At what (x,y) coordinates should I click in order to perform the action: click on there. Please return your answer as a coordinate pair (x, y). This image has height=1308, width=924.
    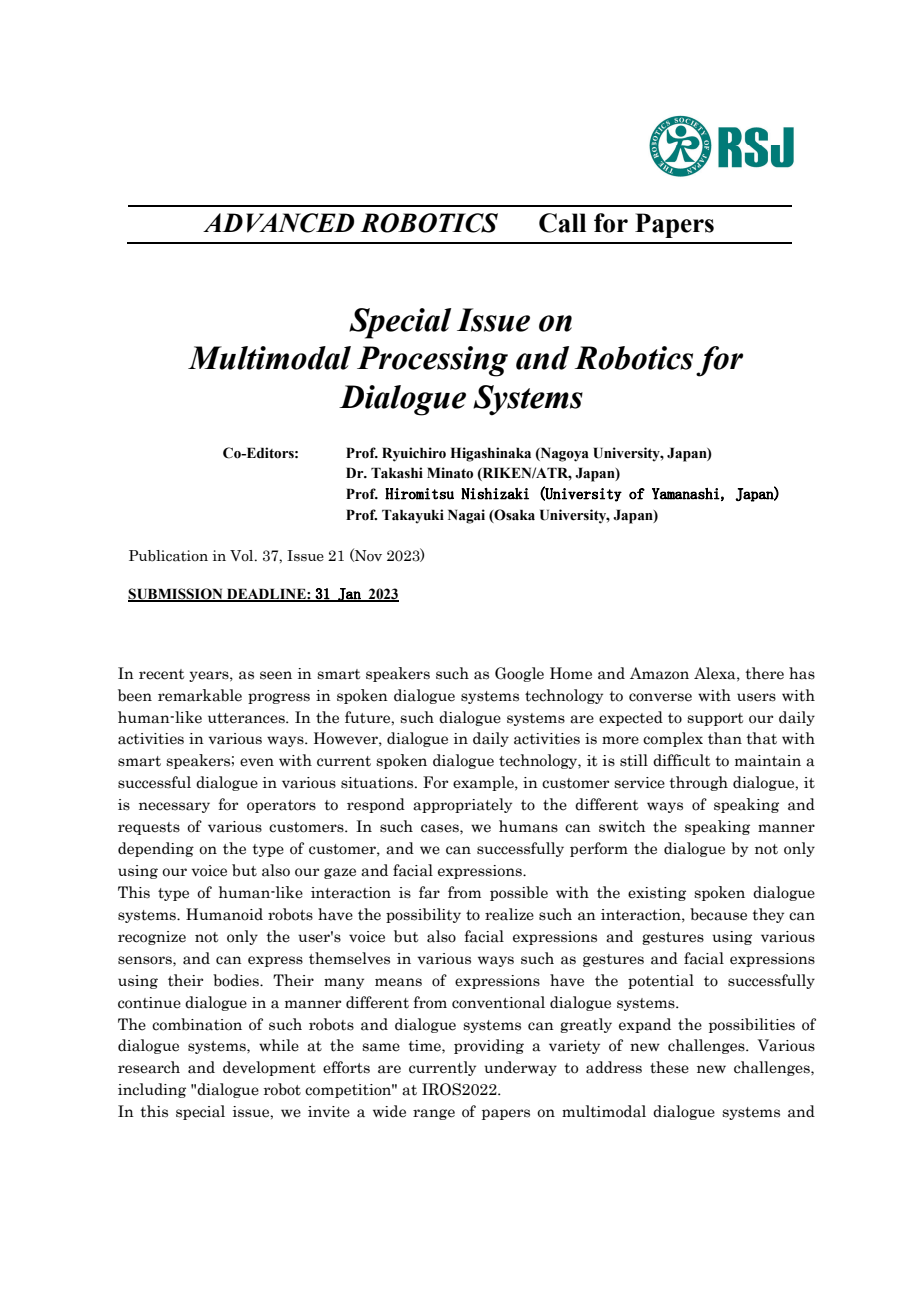
    Looking at the image, I should click on (764, 673).
